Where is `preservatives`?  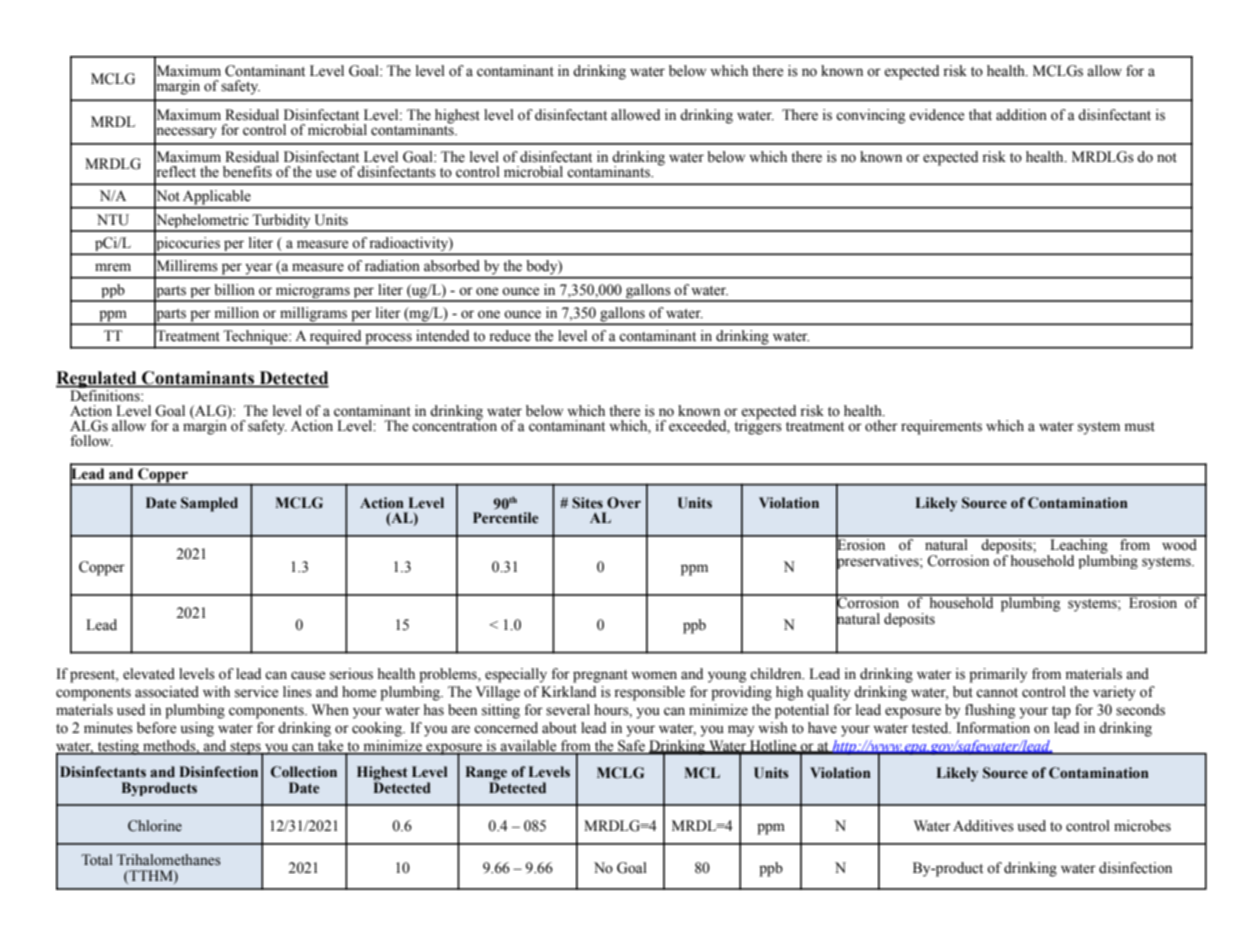 preservatives is located at coordinates (878, 562).
